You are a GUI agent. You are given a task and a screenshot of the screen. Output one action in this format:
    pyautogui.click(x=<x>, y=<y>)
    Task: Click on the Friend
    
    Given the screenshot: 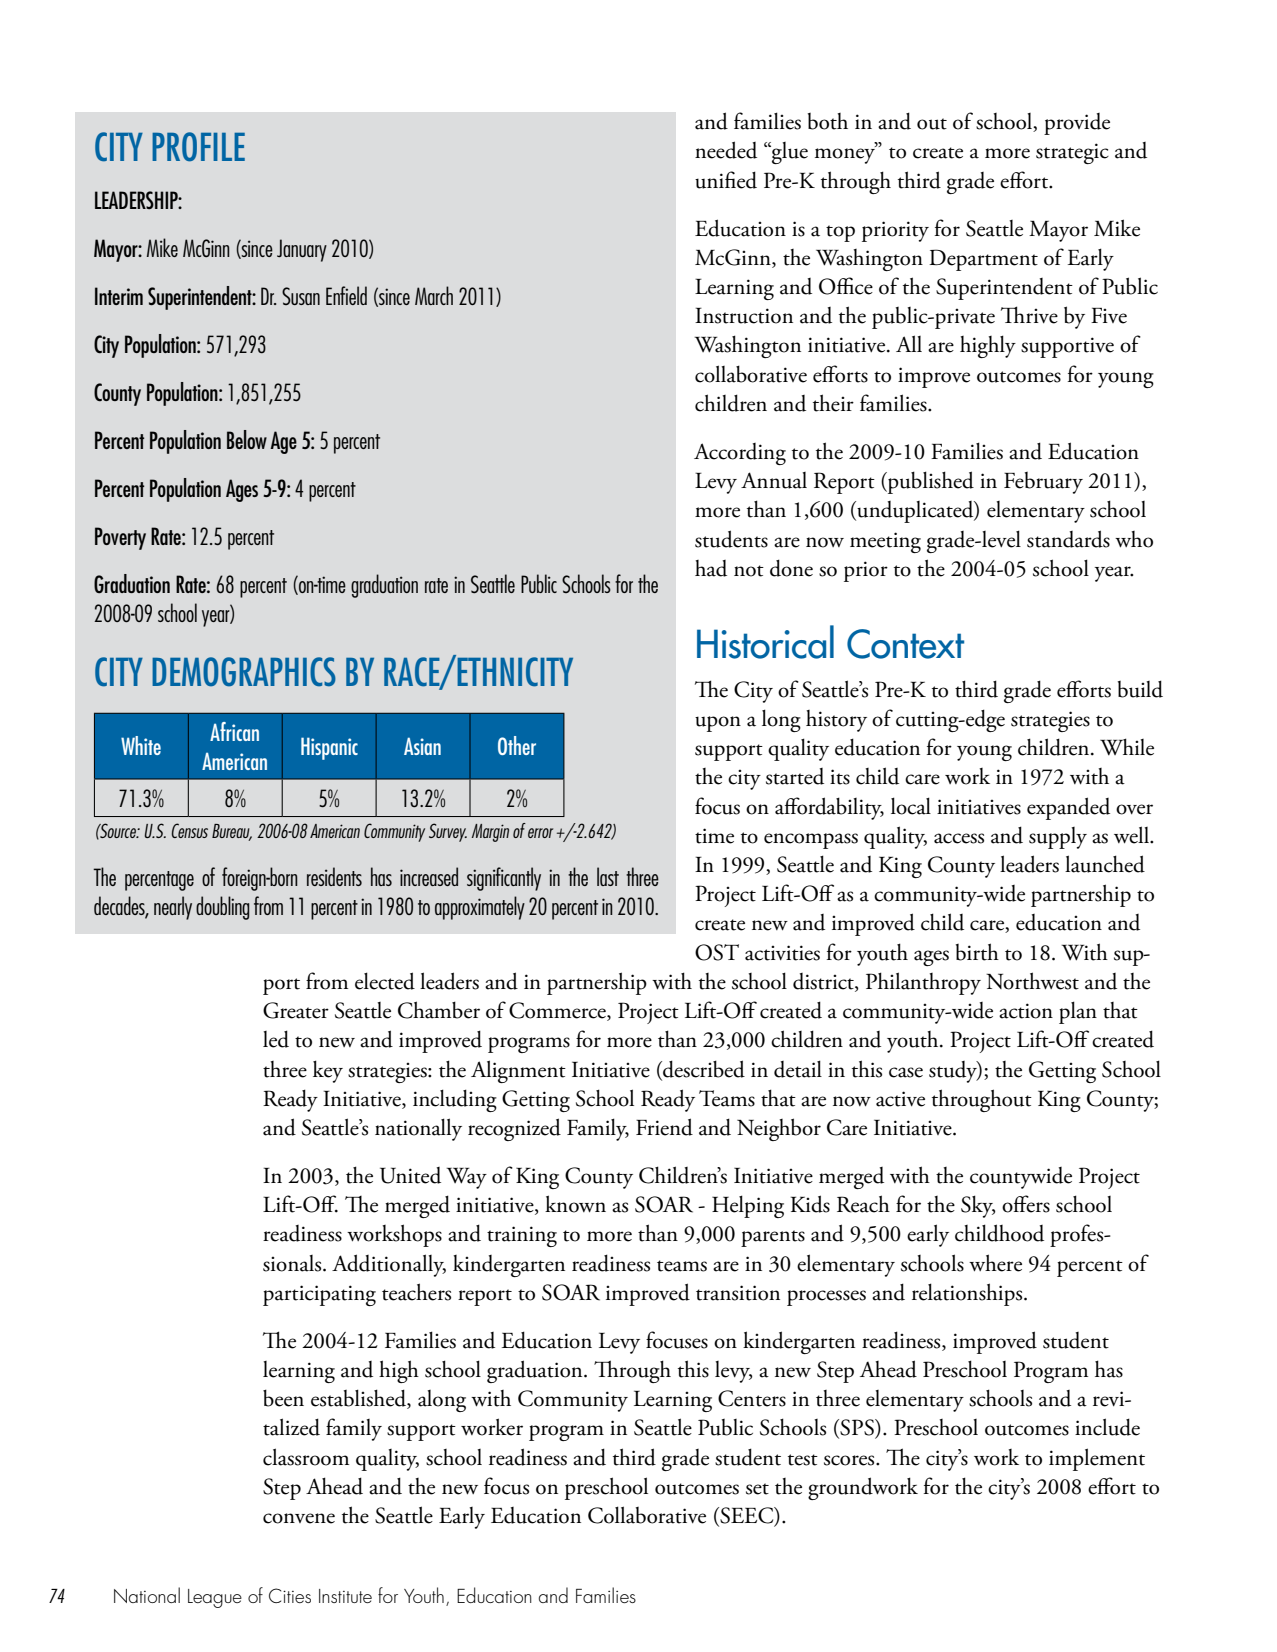 What is the action you would take?
    pyautogui.click(x=664, y=1127)
